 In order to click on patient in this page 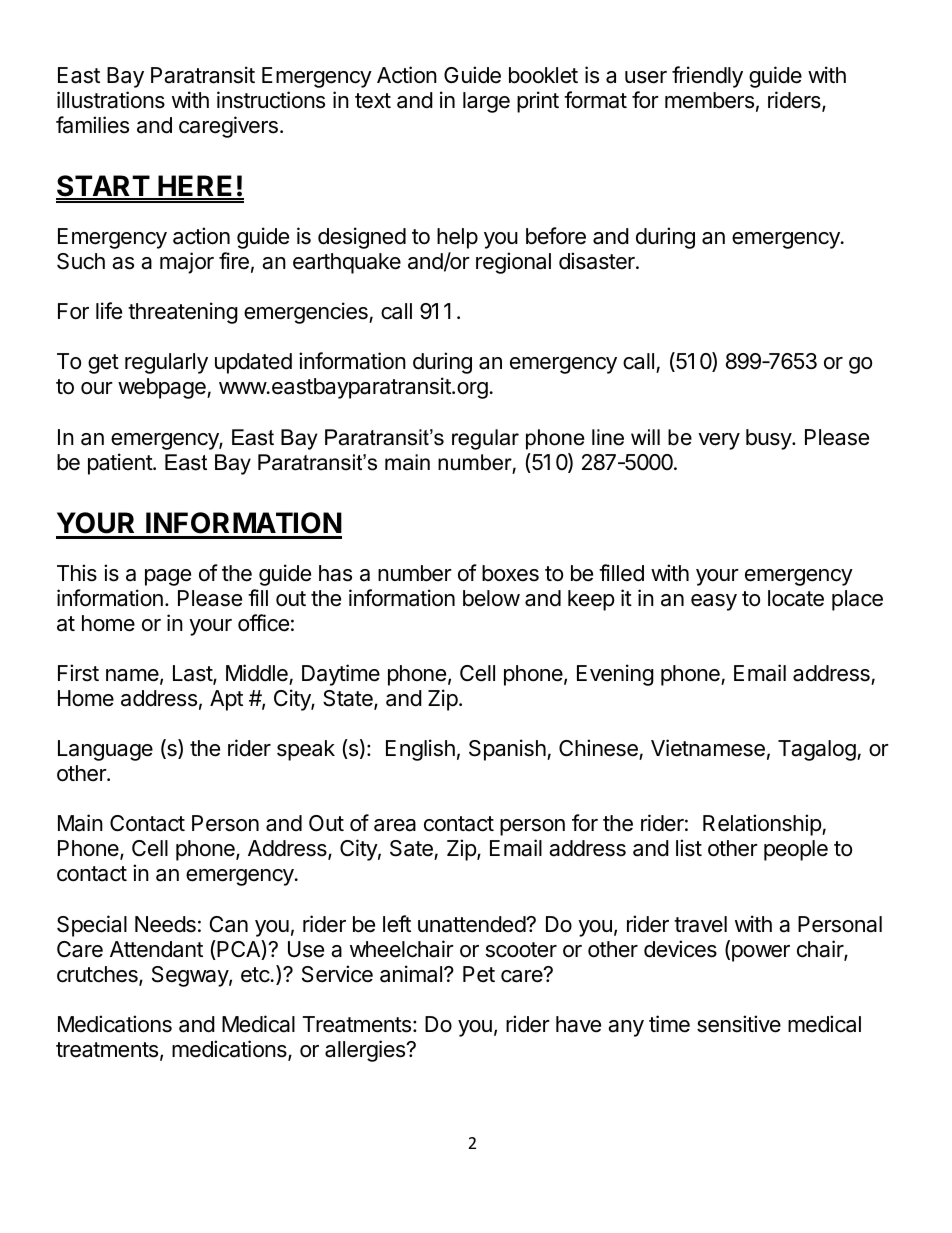, I will do `click(121, 464)`.
